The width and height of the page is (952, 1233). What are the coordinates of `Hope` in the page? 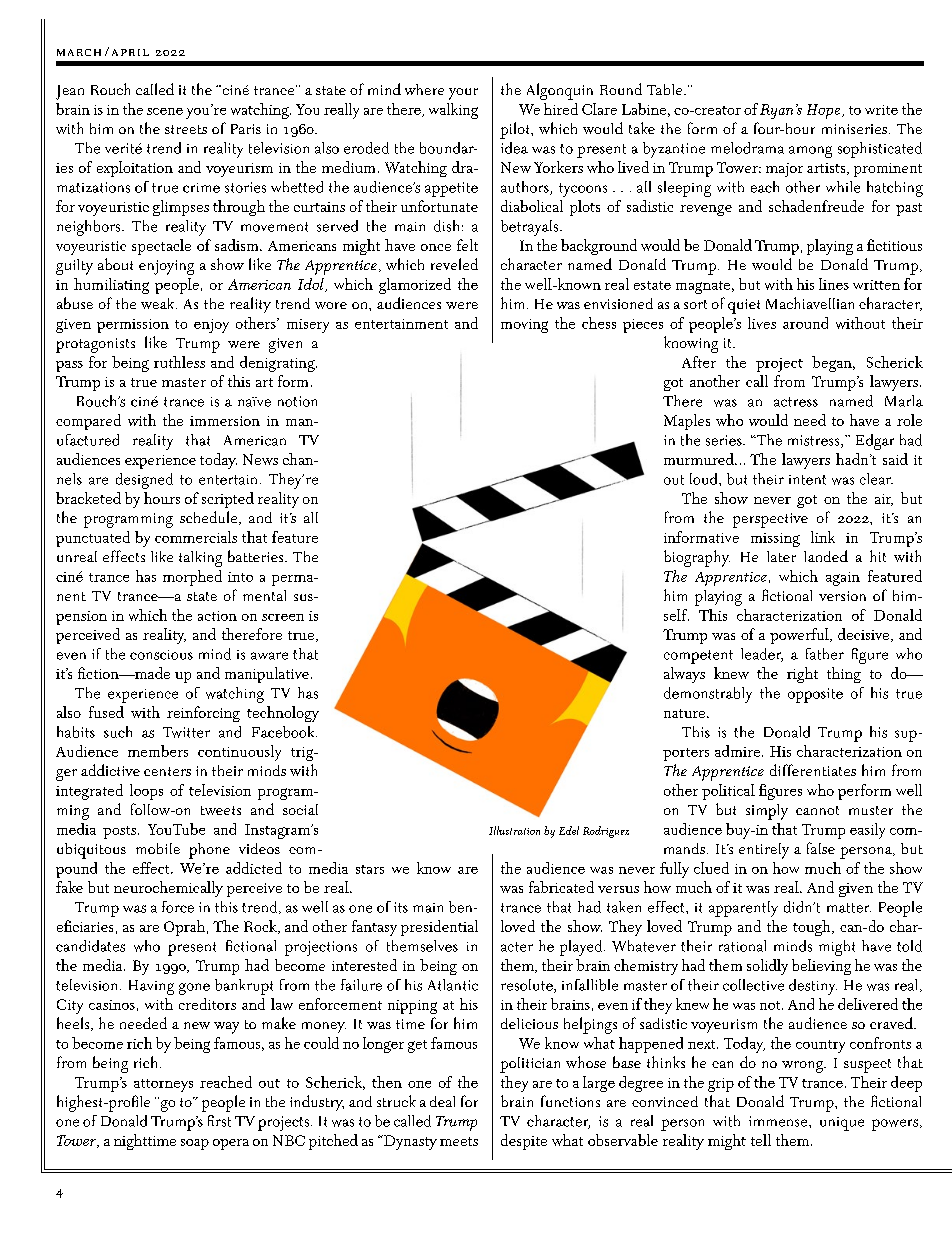 It's located at (825, 111).
